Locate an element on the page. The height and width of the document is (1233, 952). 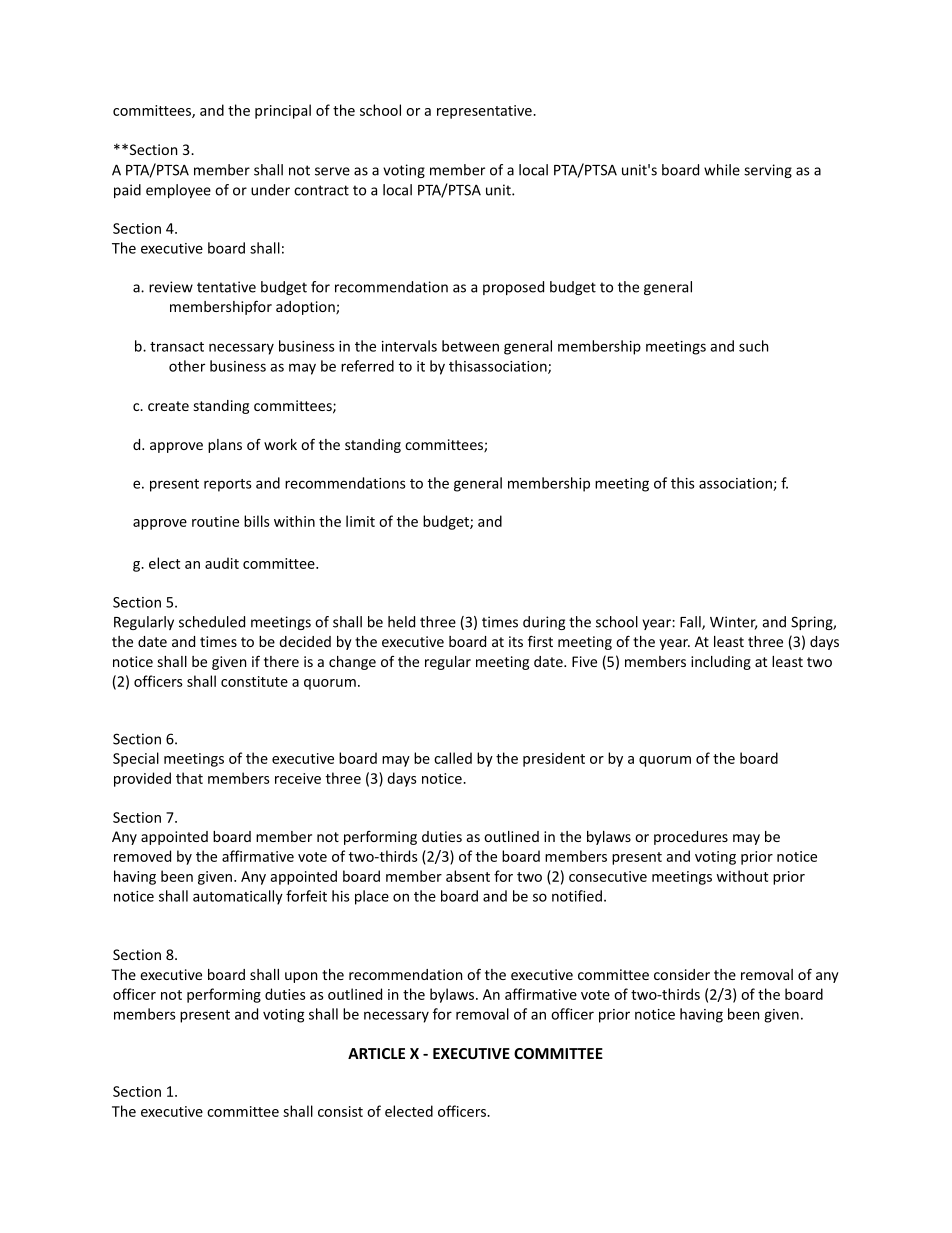
while is located at coordinates (722, 170).
